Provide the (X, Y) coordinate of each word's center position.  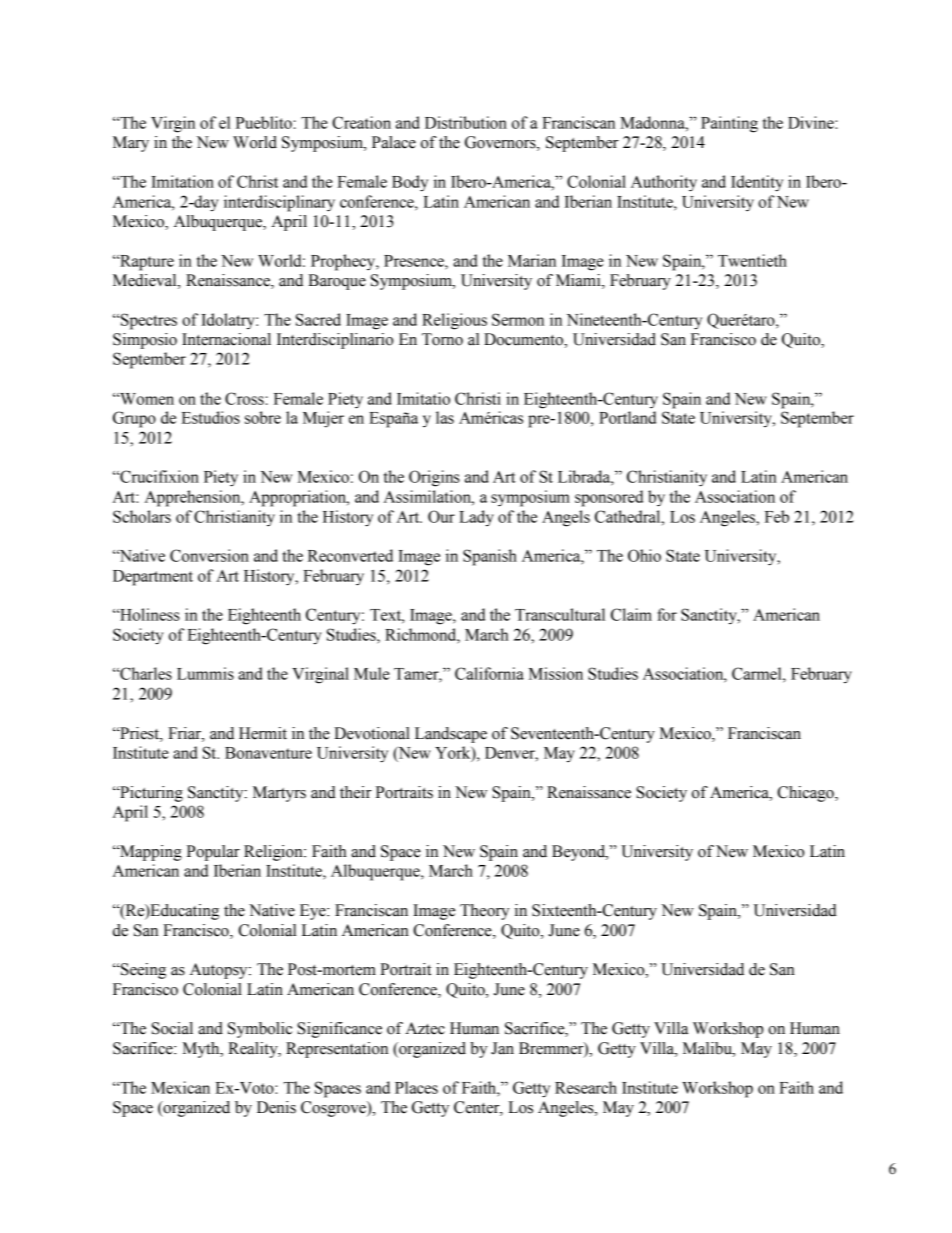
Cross (244, 398)
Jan (502, 1048)
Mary (131, 144)
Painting (729, 124)
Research (586, 1087)
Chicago (806, 794)
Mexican (180, 1087)
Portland (627, 417)
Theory (484, 912)
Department (153, 578)
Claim (631, 614)
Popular (213, 853)
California (489, 673)
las (445, 417)
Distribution (466, 122)
